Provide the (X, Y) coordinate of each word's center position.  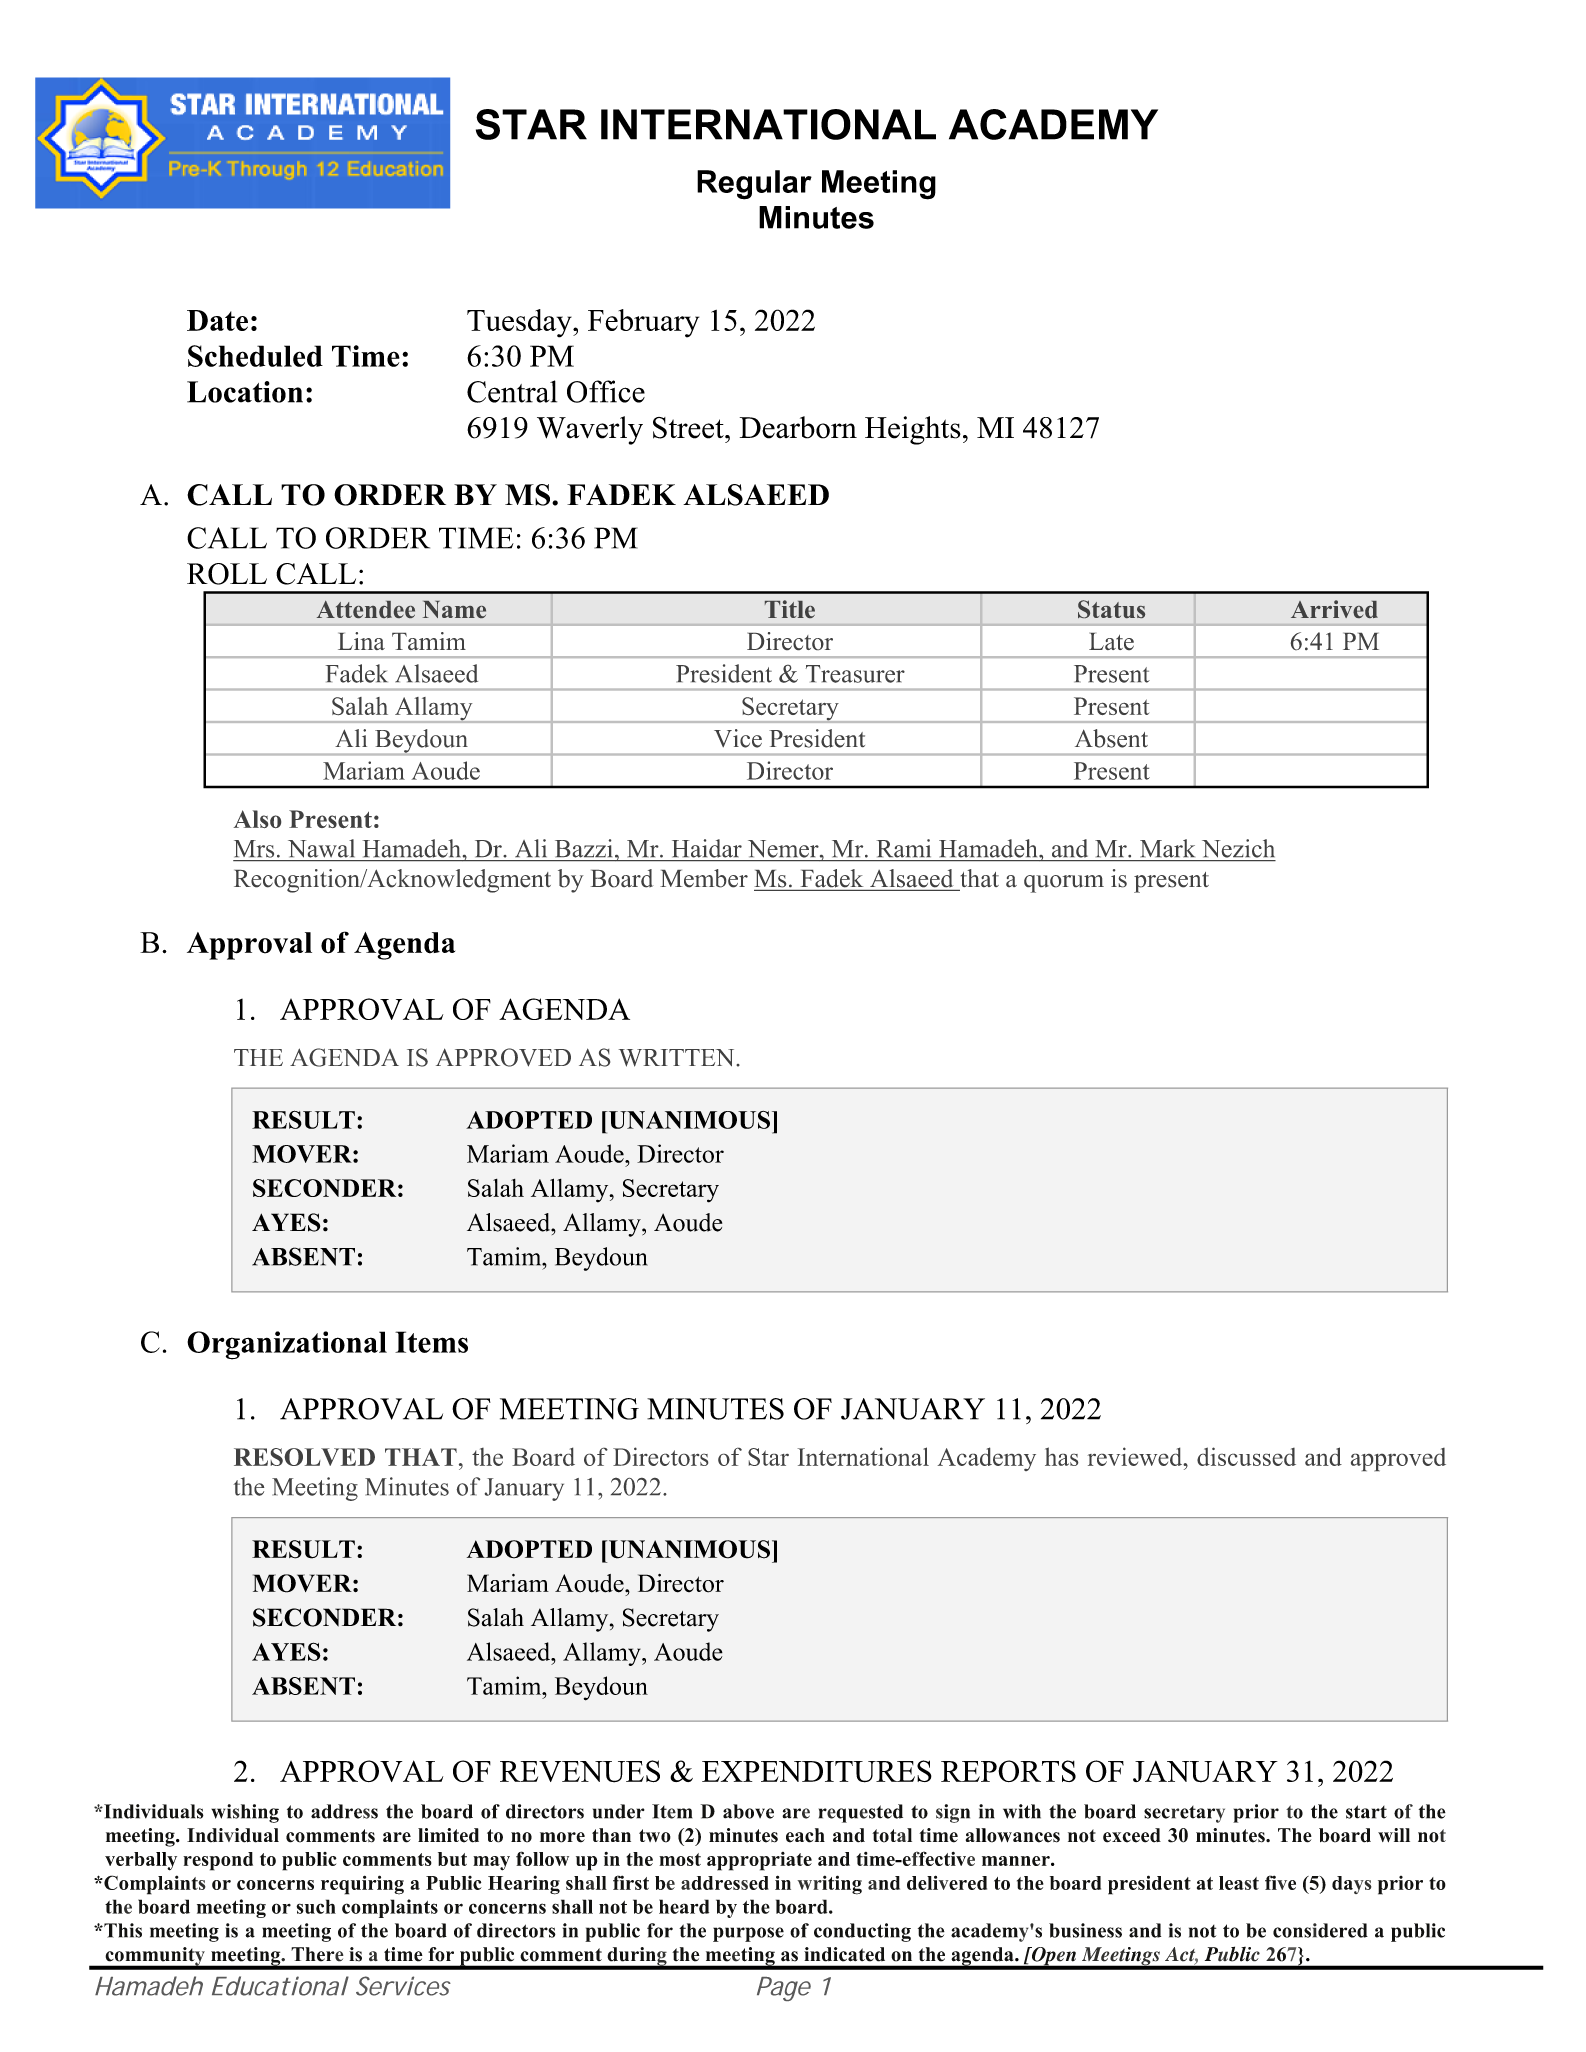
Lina (361, 641)
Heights (913, 430)
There (317, 1954)
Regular (754, 185)
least (1239, 1883)
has (1061, 1456)
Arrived (1334, 609)
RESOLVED (304, 1457)
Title (790, 609)
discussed (1246, 1456)
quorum (1064, 884)
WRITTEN (678, 1058)
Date (217, 320)
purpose (748, 1934)
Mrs (254, 849)
